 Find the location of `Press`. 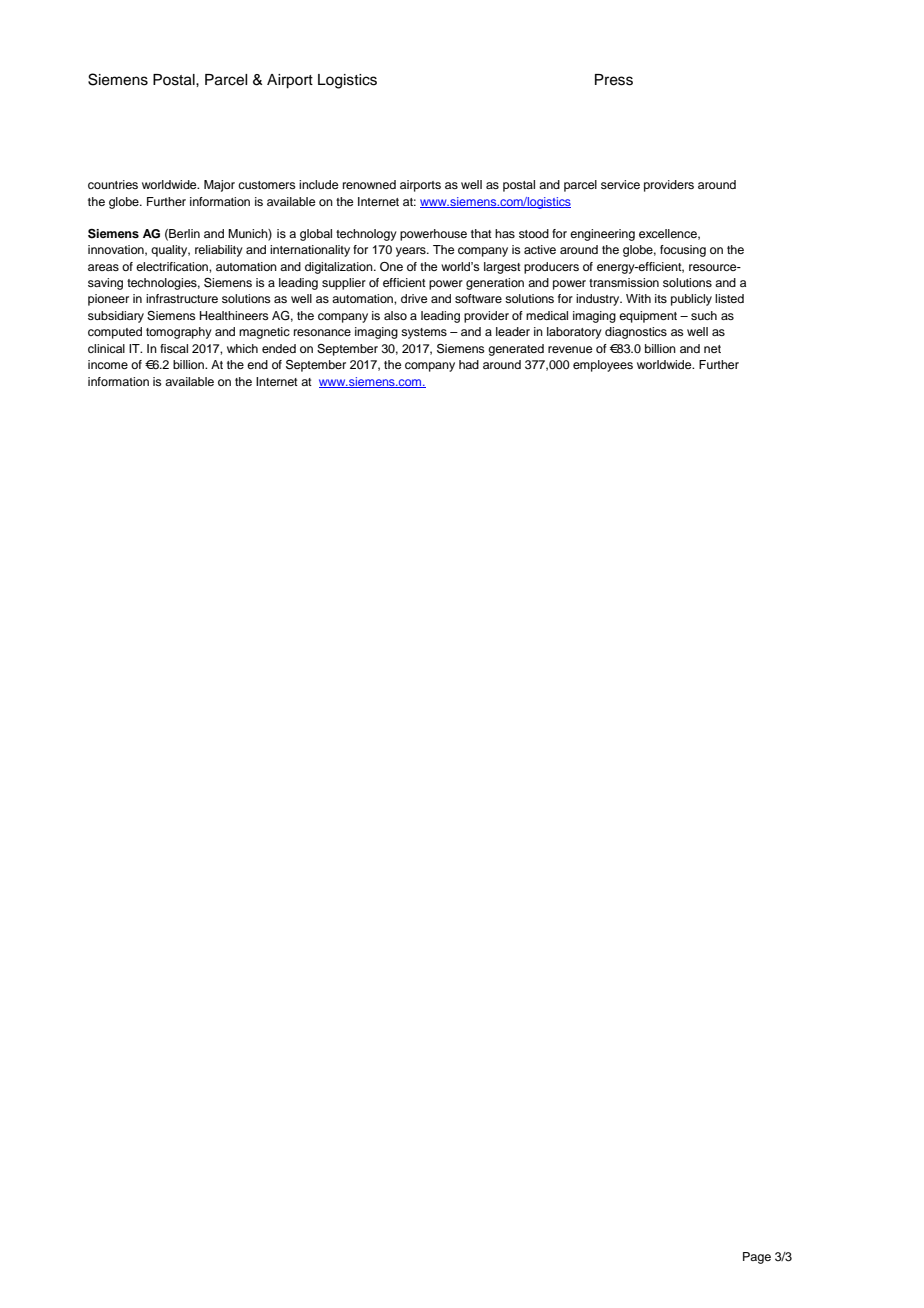

Press is located at coordinates (614, 80).
